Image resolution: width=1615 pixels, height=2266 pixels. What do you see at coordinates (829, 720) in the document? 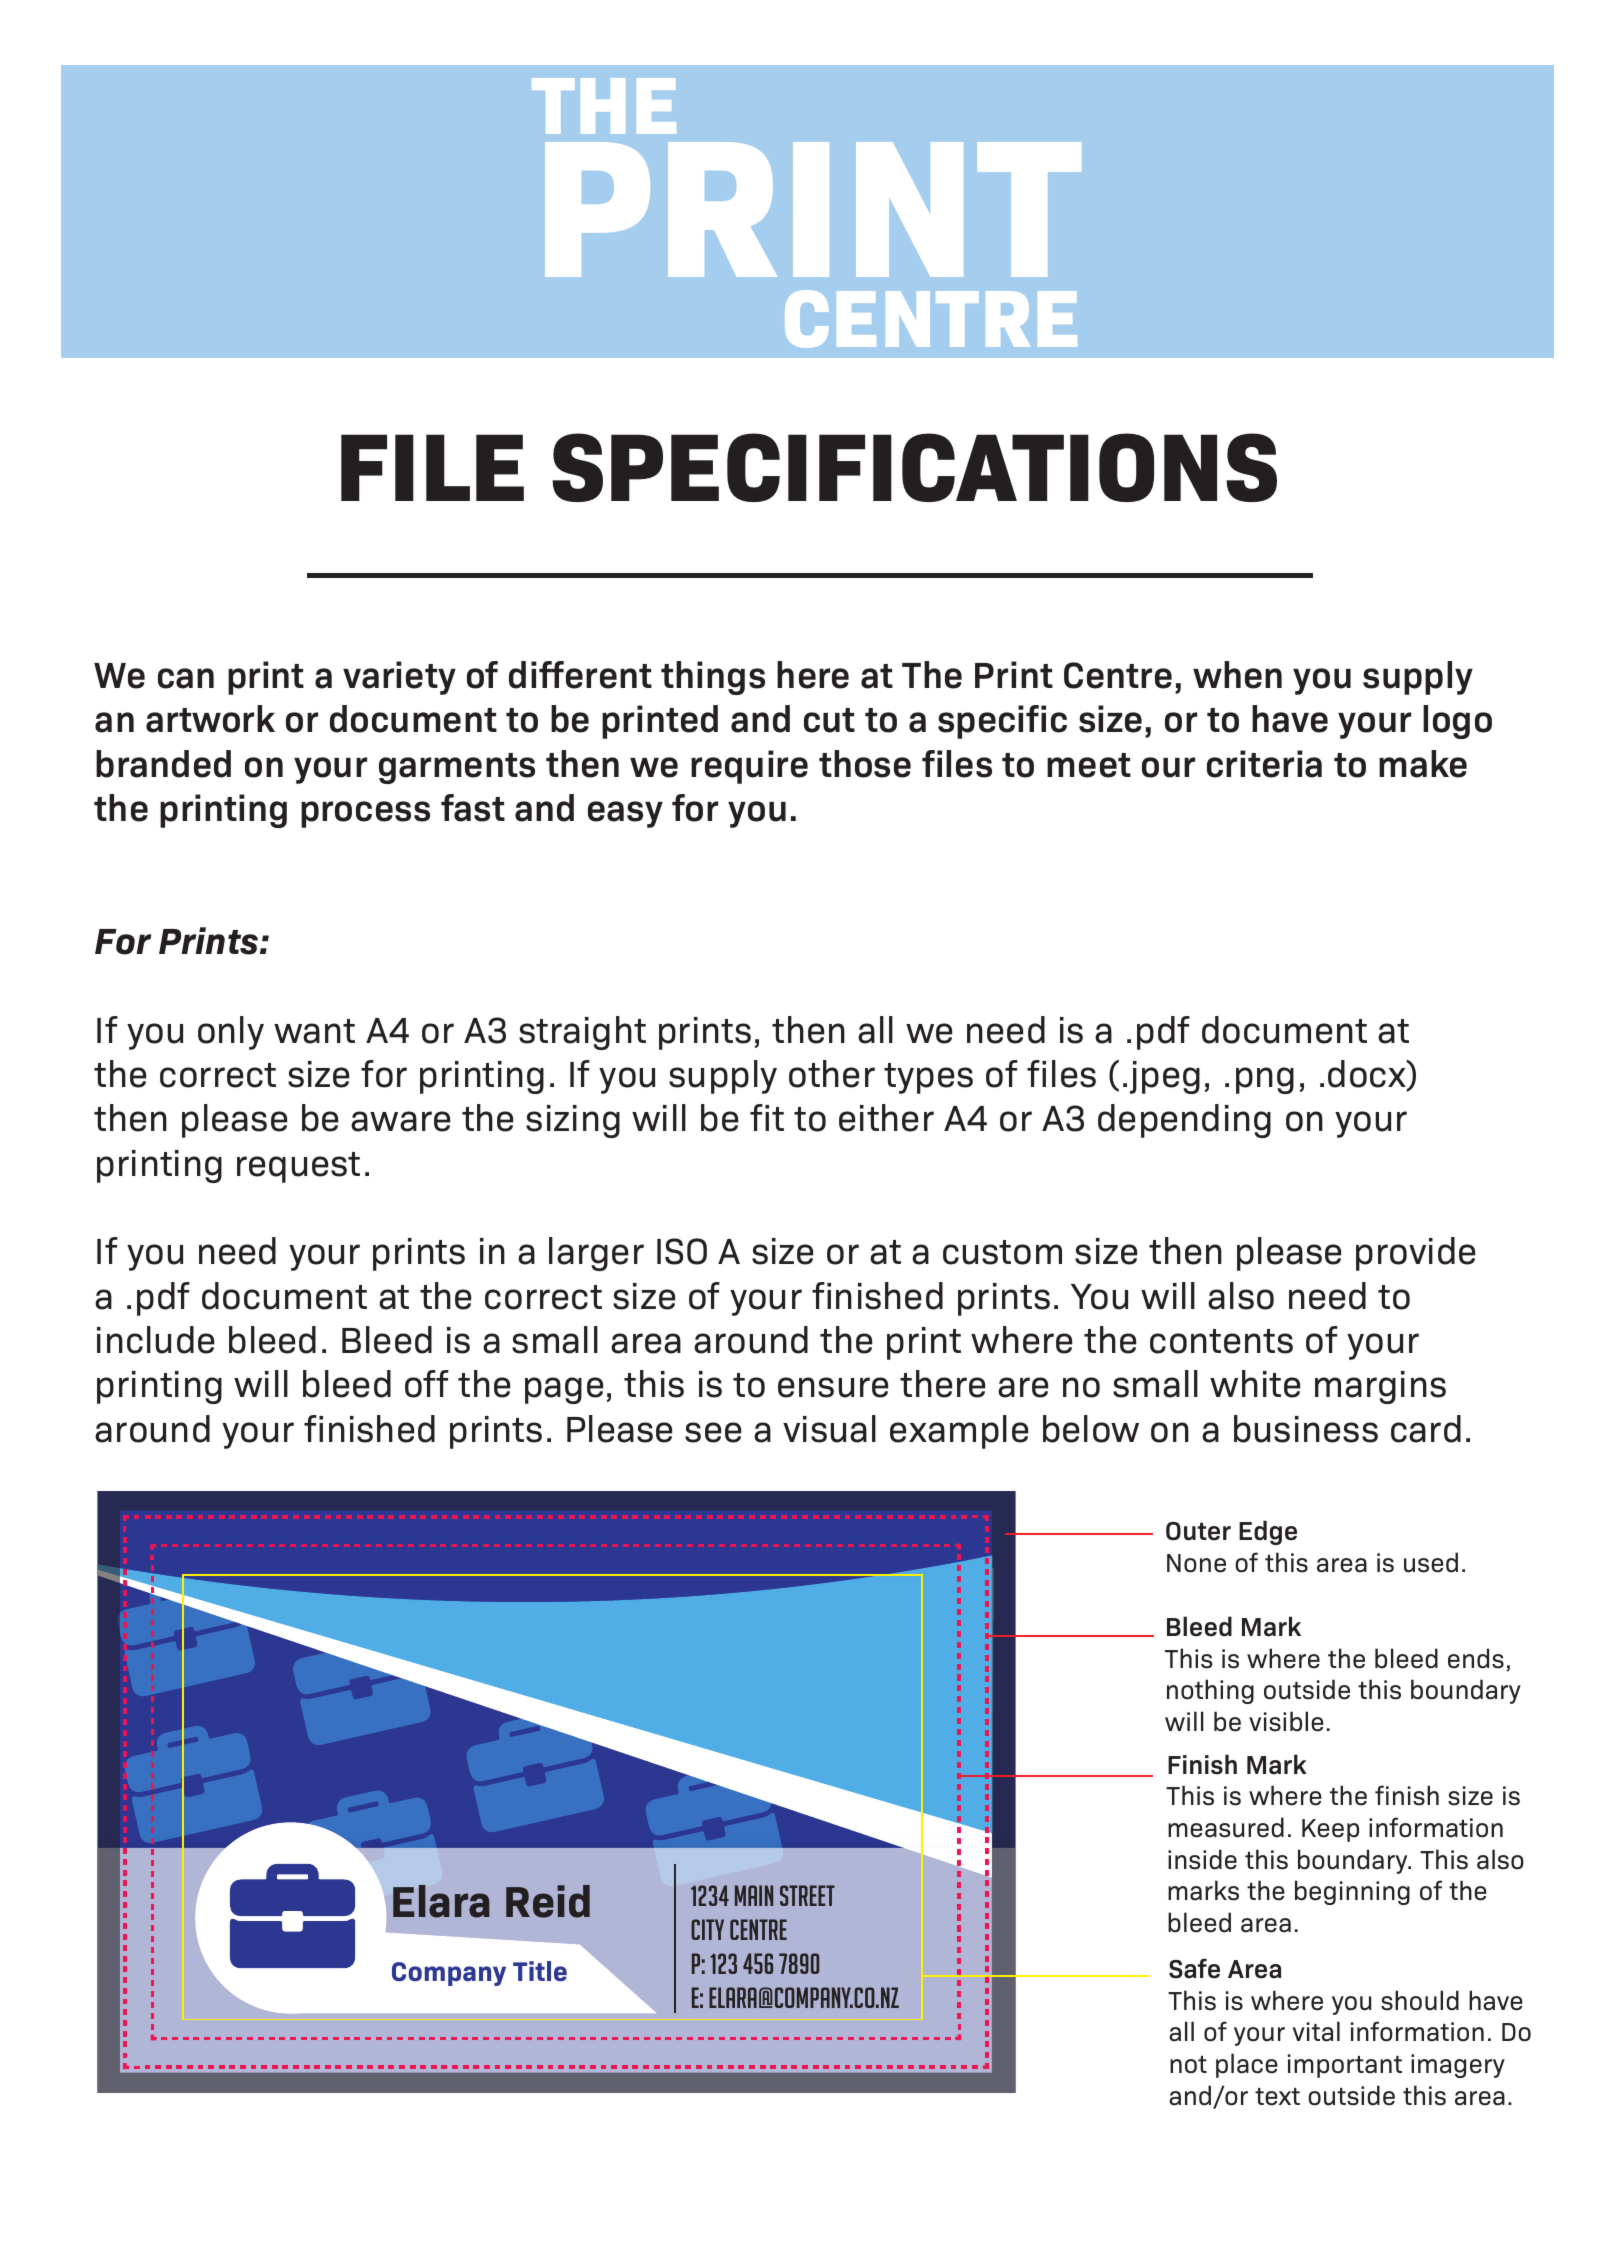
I see `cut` at bounding box center [829, 720].
